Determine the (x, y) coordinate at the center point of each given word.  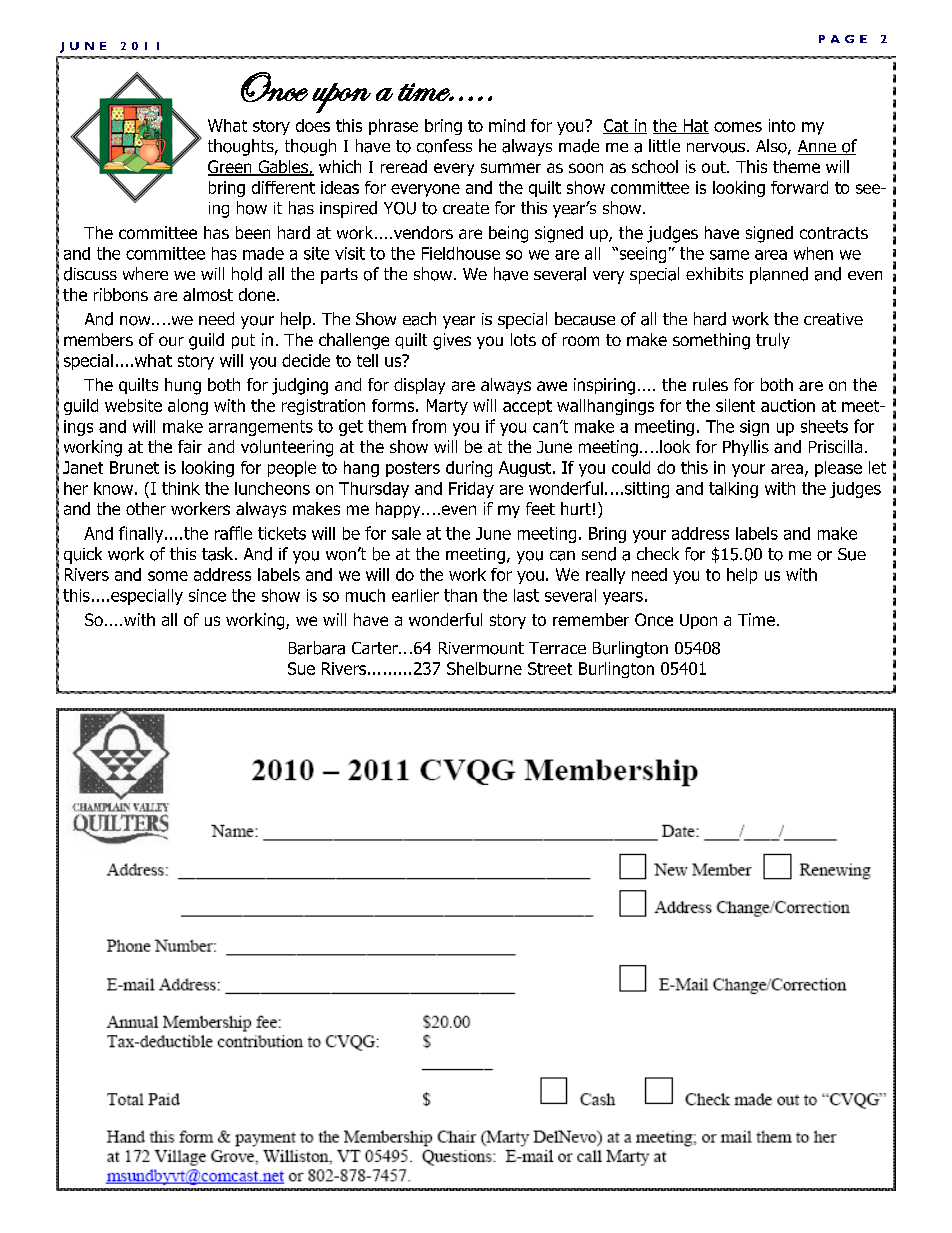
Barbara (317, 648)
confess (444, 146)
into (782, 125)
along (188, 407)
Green (231, 168)
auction (788, 405)
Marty (447, 407)
